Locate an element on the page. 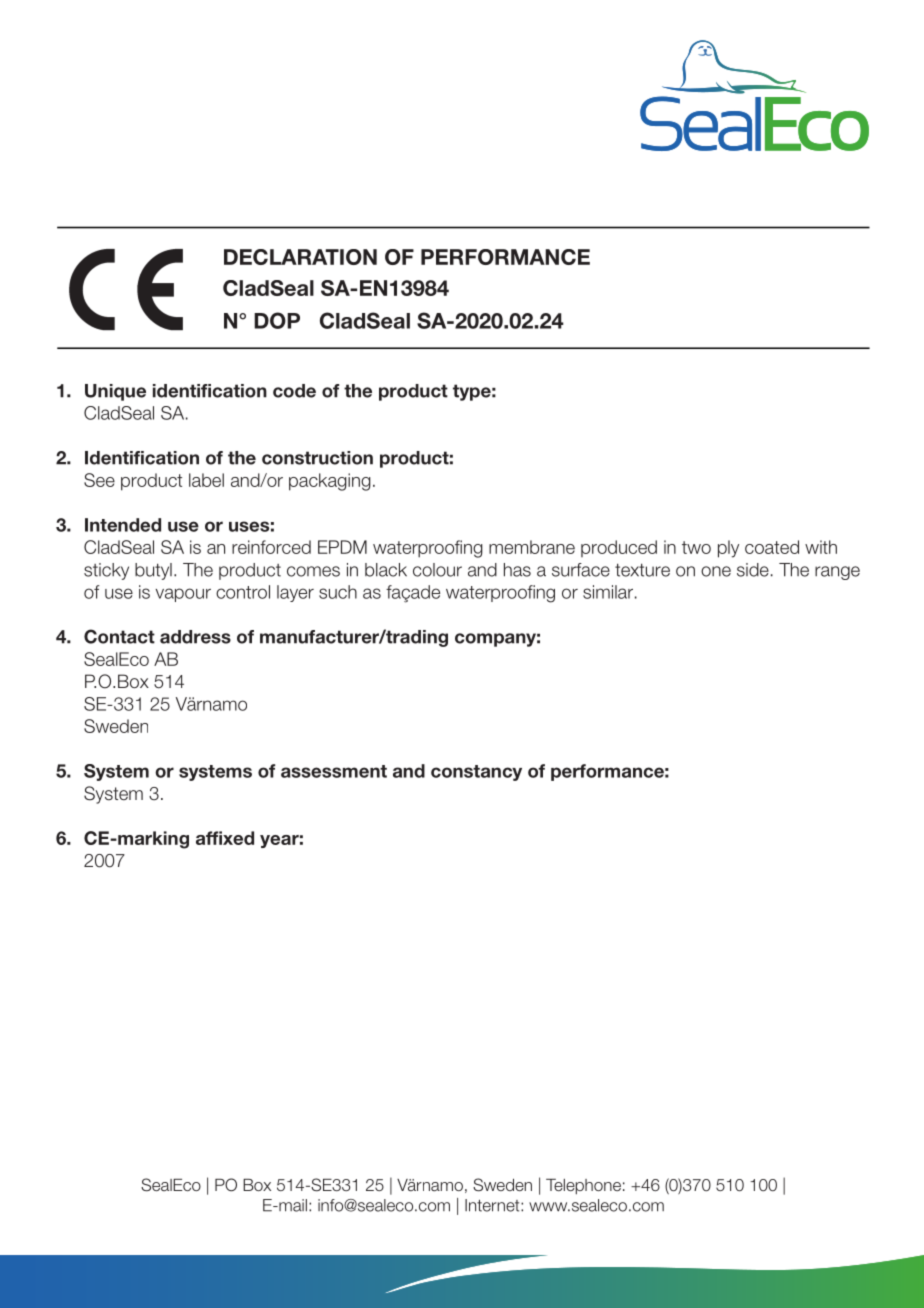 This page has width=924, height=1308. DECLARATION is located at coordinates (300, 257).
